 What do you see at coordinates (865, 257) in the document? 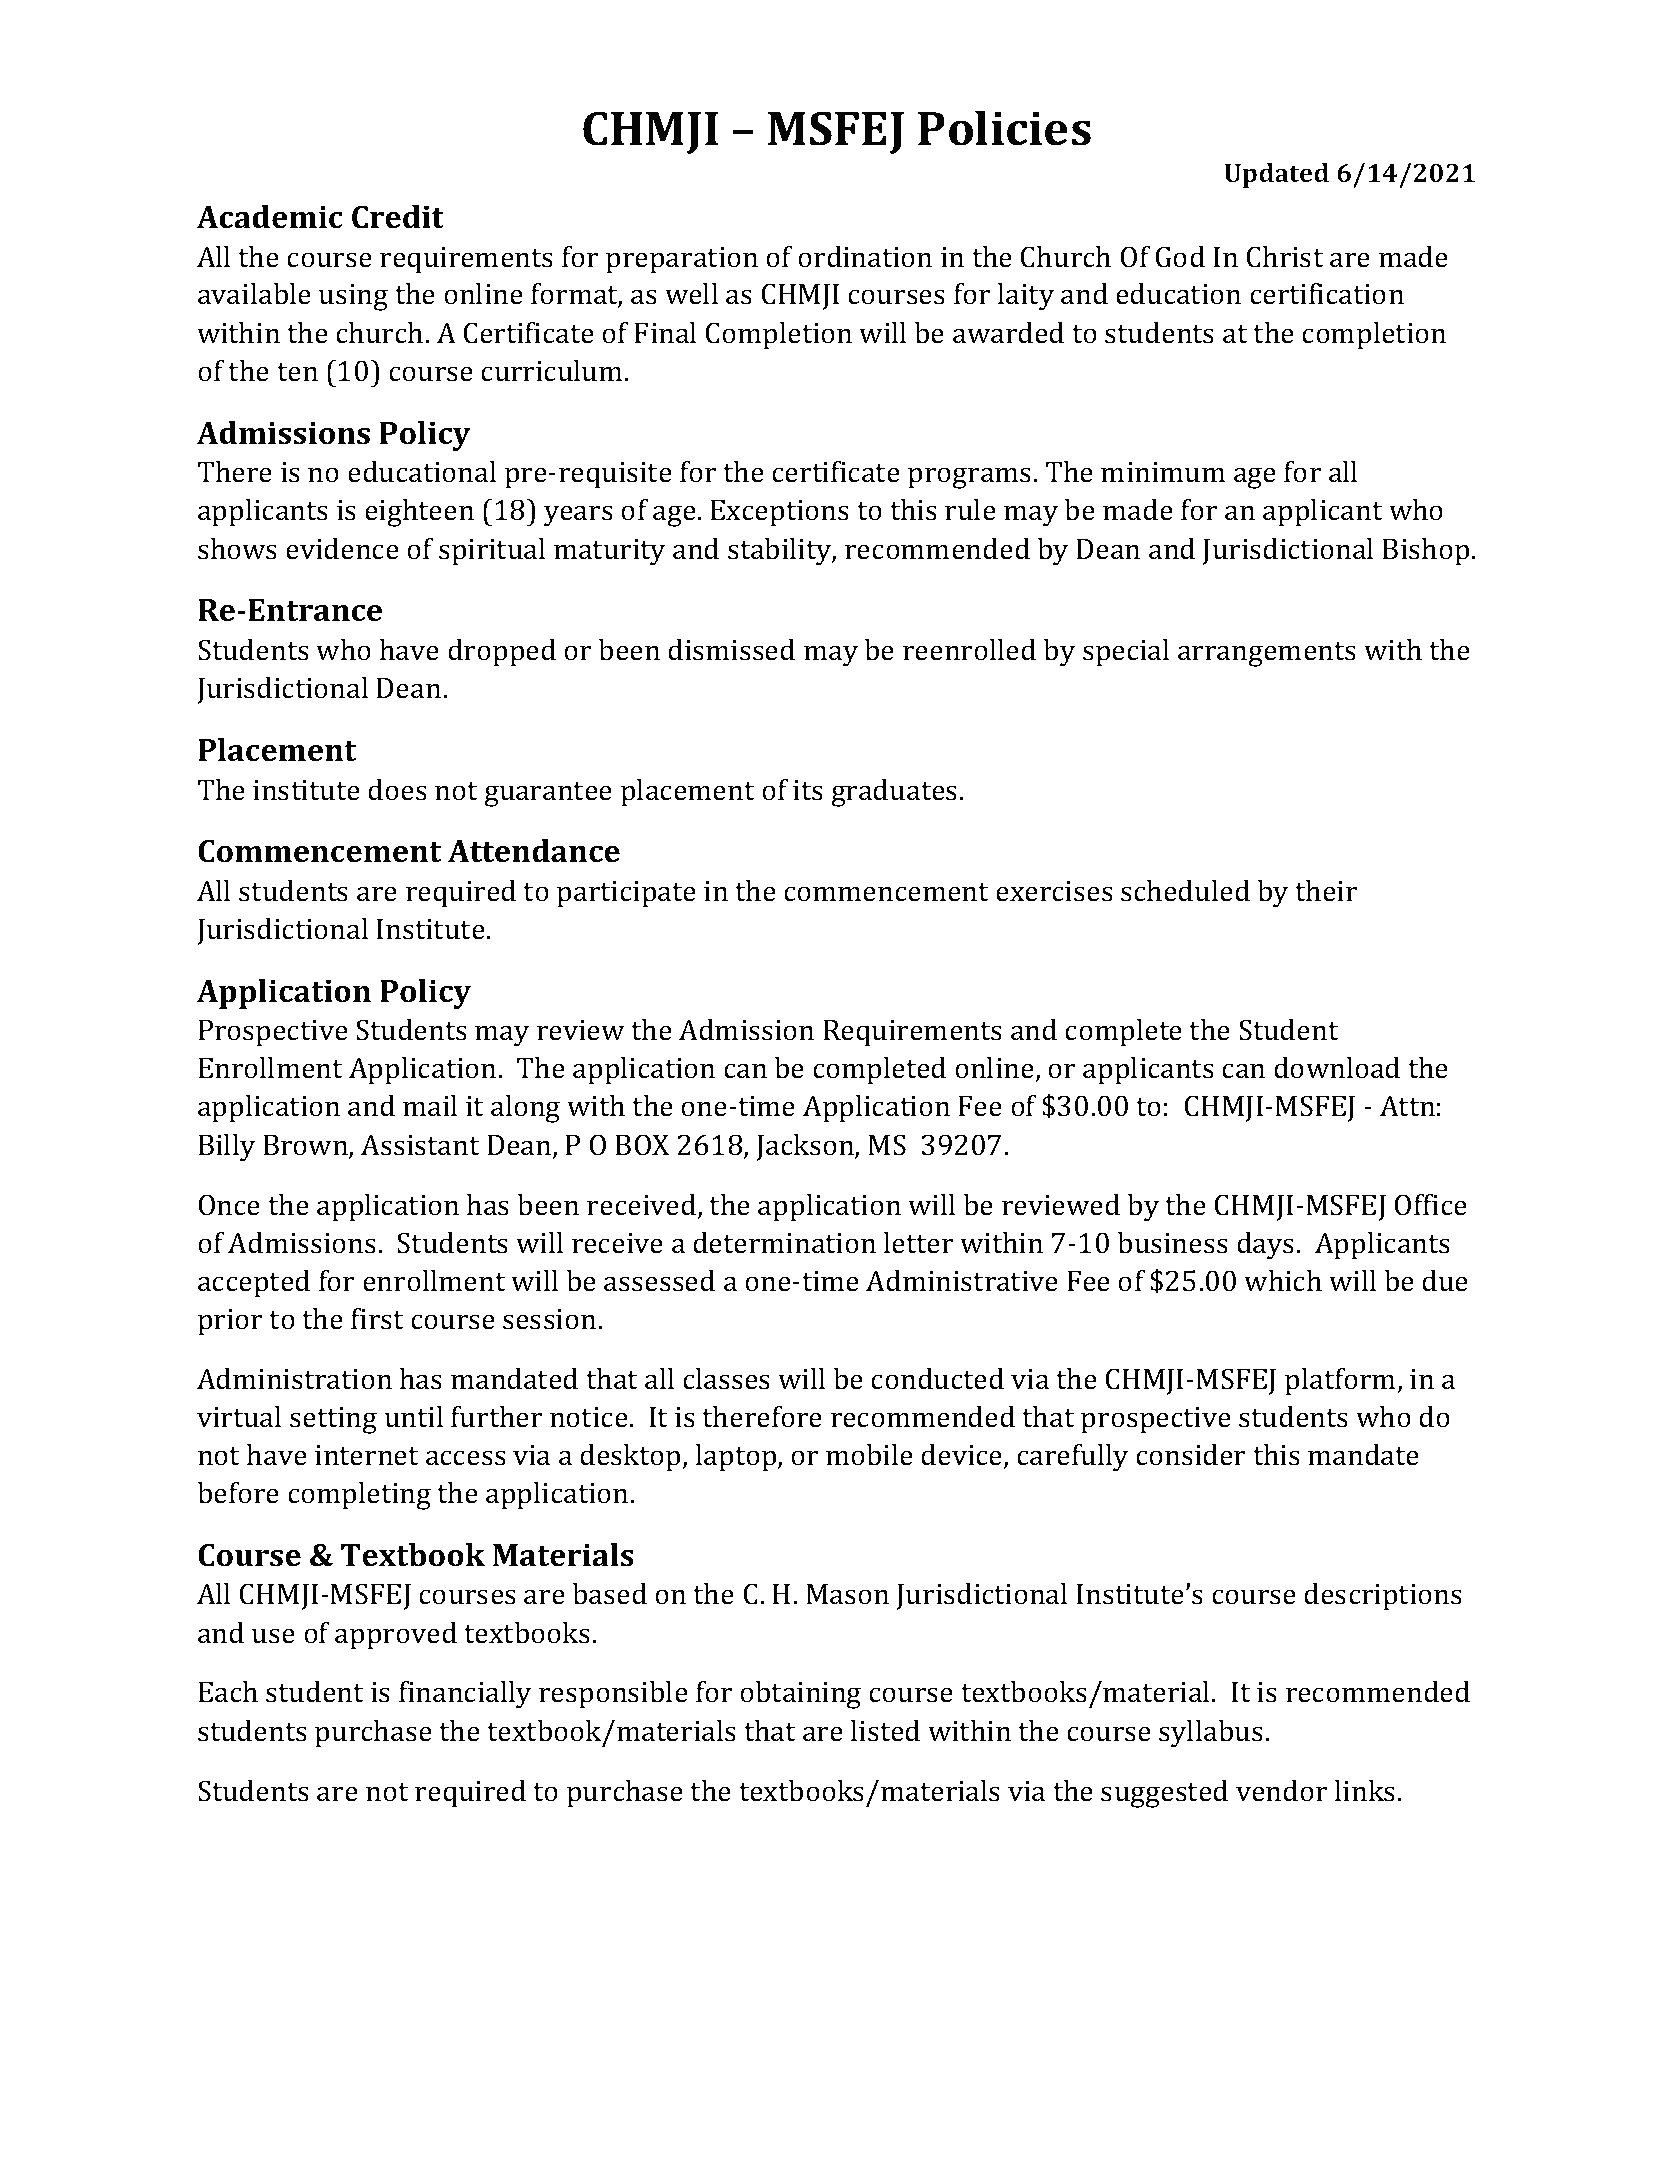
I see `ordination` at bounding box center [865, 257].
